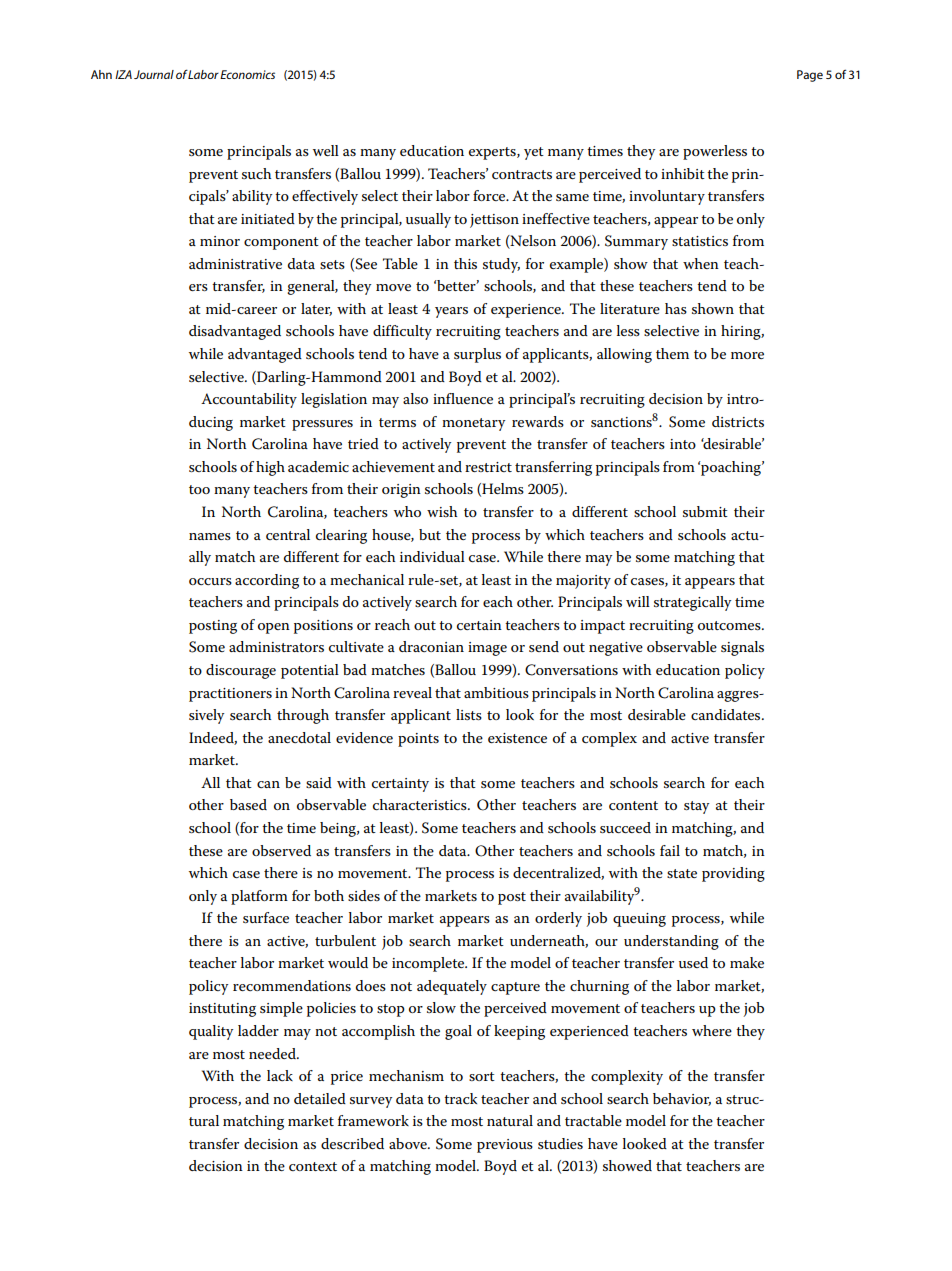 The width and height of the screenshot is (952, 1271). Describe the element at coordinates (534, 153) in the screenshot. I see `yet` at that location.
